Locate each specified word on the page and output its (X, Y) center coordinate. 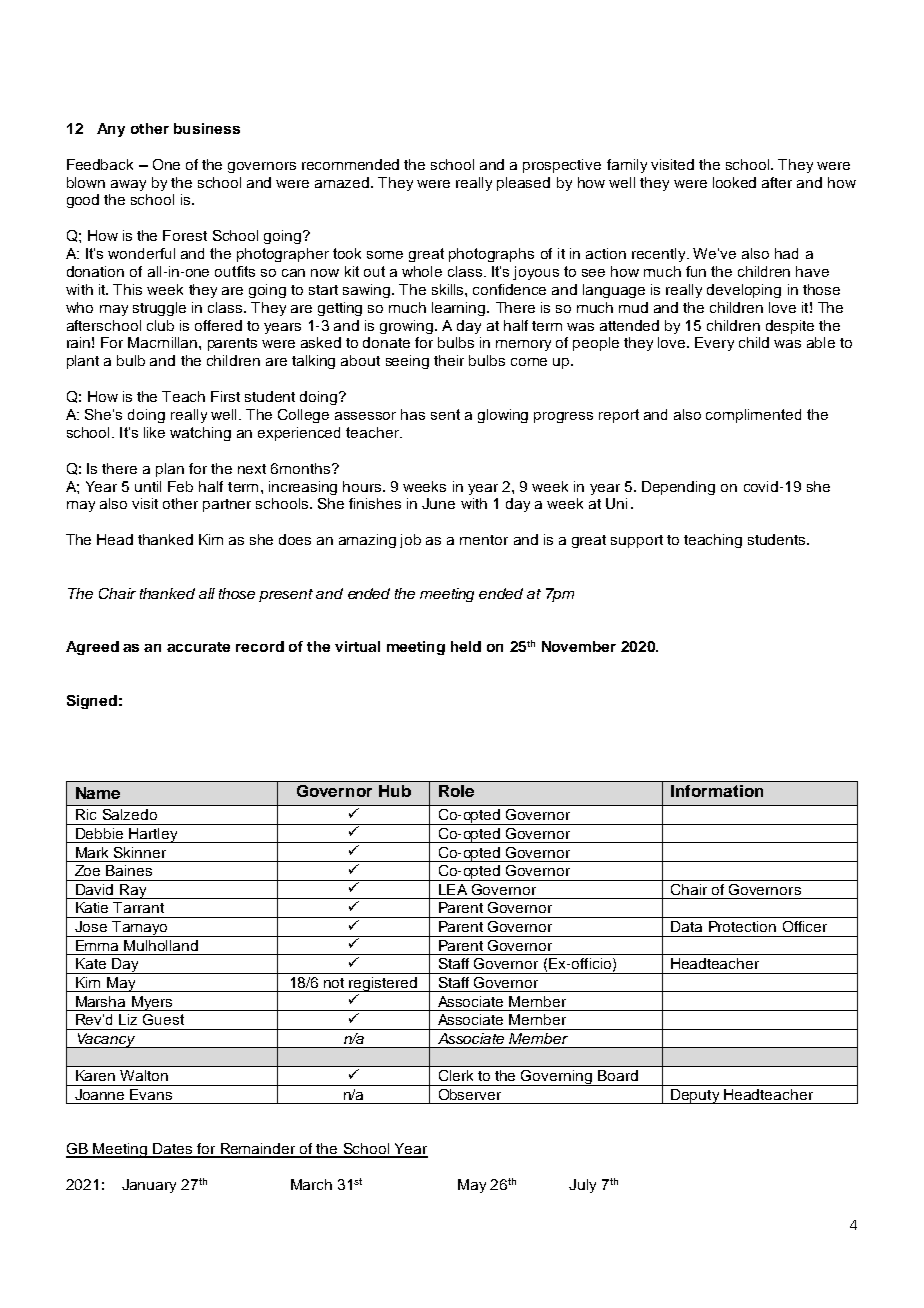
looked (734, 182)
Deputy (695, 1096)
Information (717, 791)
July (582, 1186)
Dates (173, 1150)
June (438, 503)
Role (456, 791)
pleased (523, 184)
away (128, 185)
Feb (180, 486)
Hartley (153, 835)
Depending (678, 488)
